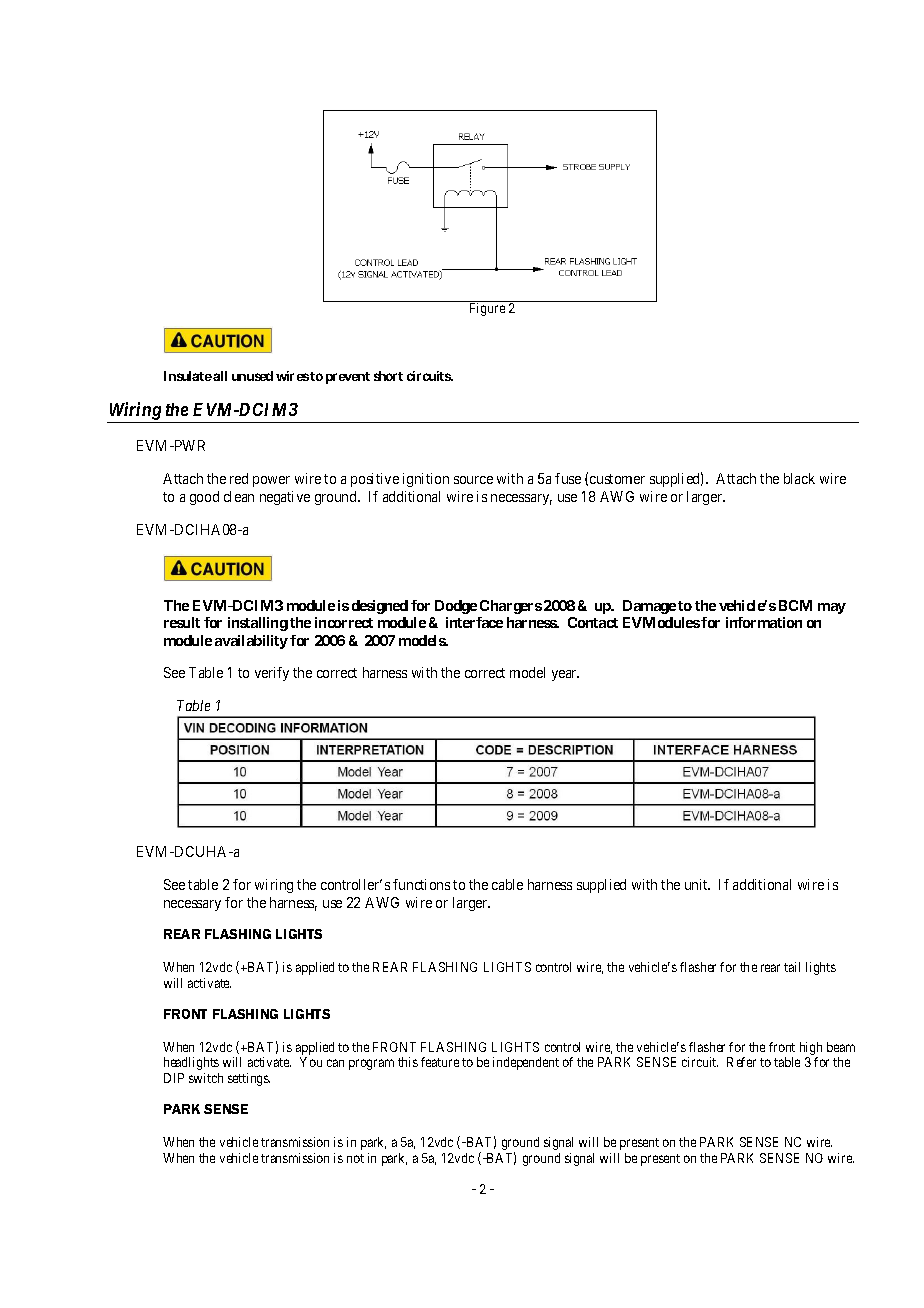 Image resolution: width=924 pixels, height=1308 pixels. What do you see at coordinates (252, 376) in the image?
I see `unused` at bounding box center [252, 376].
